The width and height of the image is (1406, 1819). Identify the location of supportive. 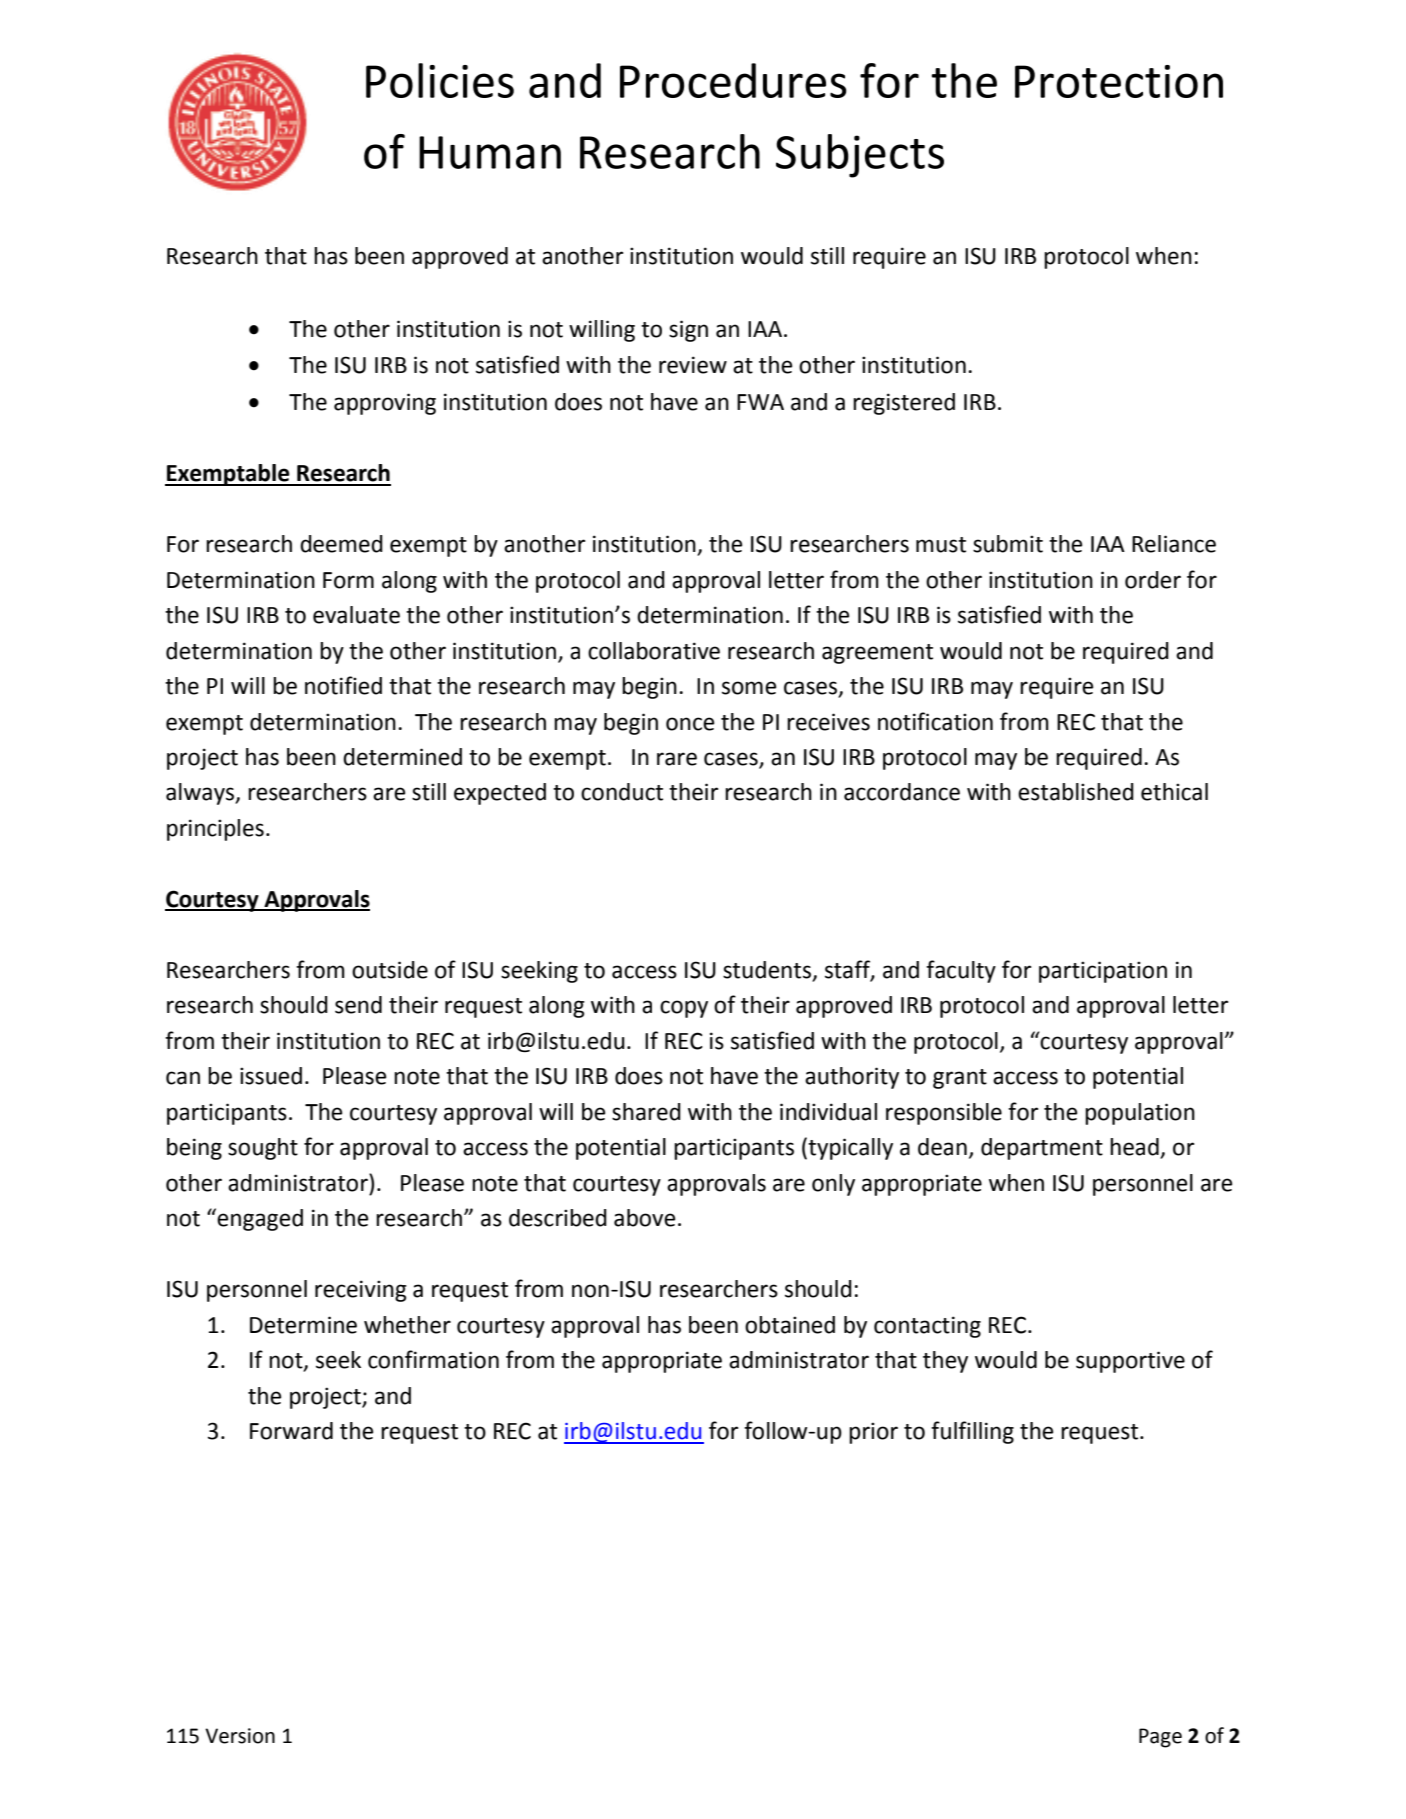
(1130, 1362).
